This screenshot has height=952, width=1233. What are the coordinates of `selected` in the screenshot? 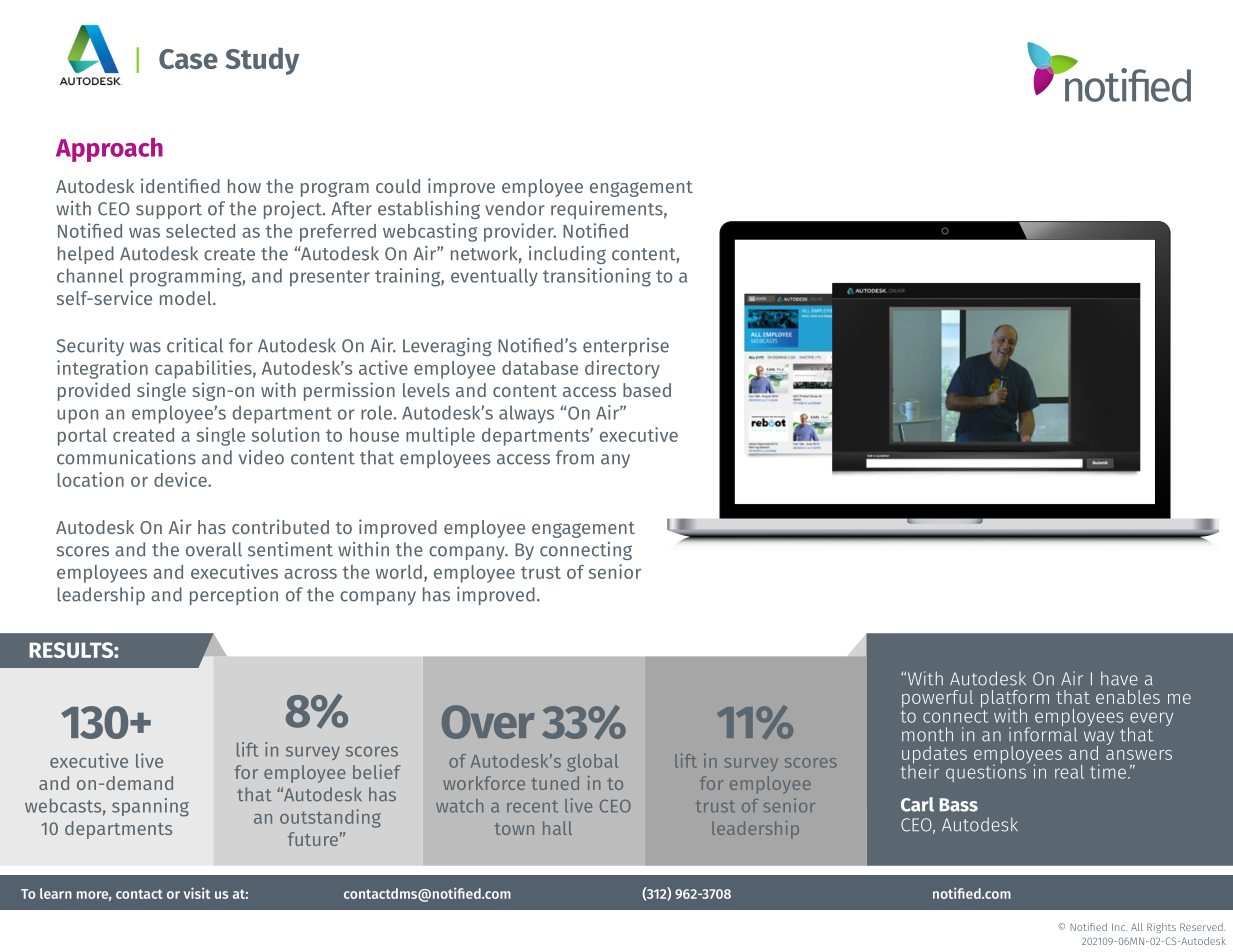 It's located at (200, 231).
